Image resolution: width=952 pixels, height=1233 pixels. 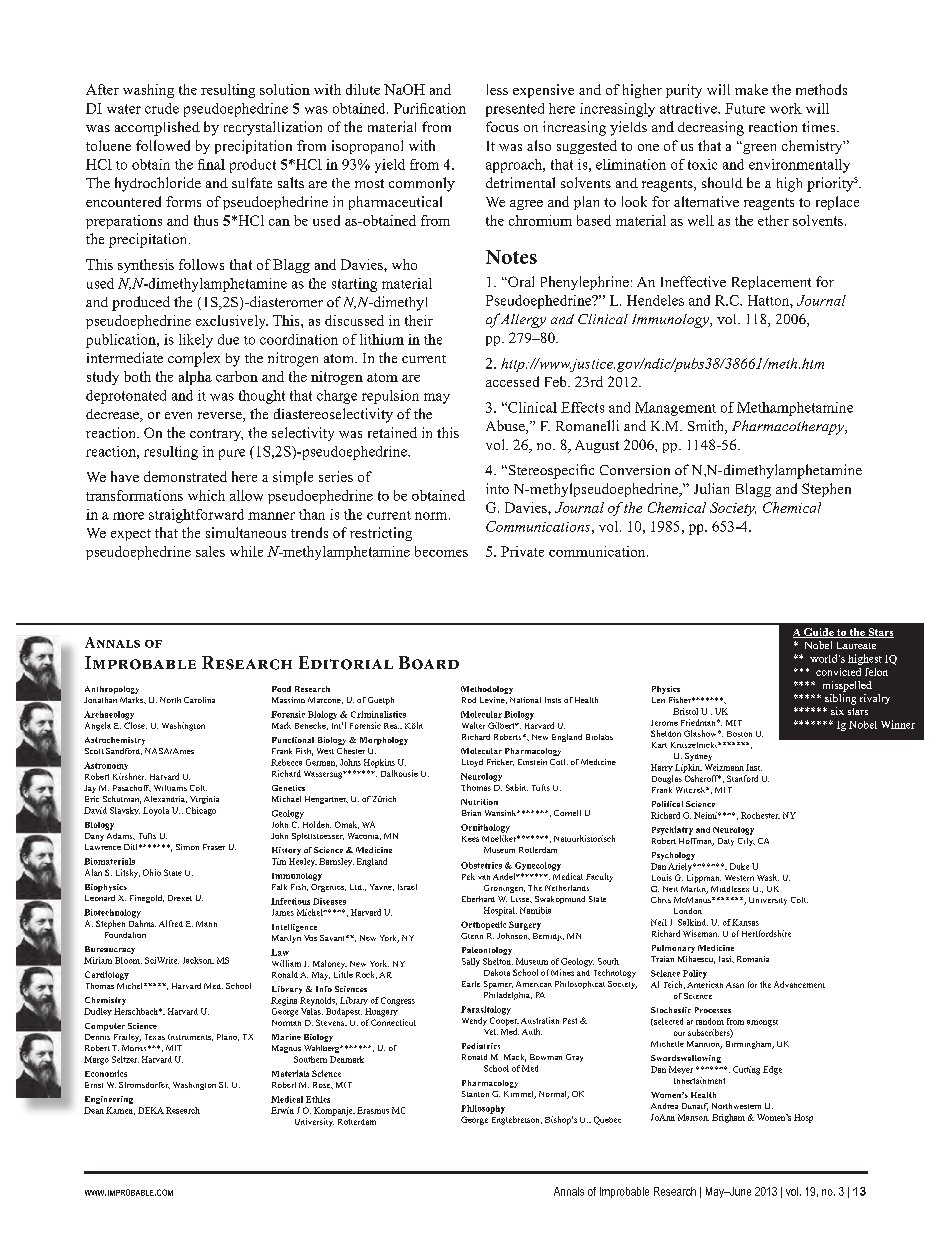 What do you see at coordinates (522, 551) in the page?
I see `Private` at bounding box center [522, 551].
